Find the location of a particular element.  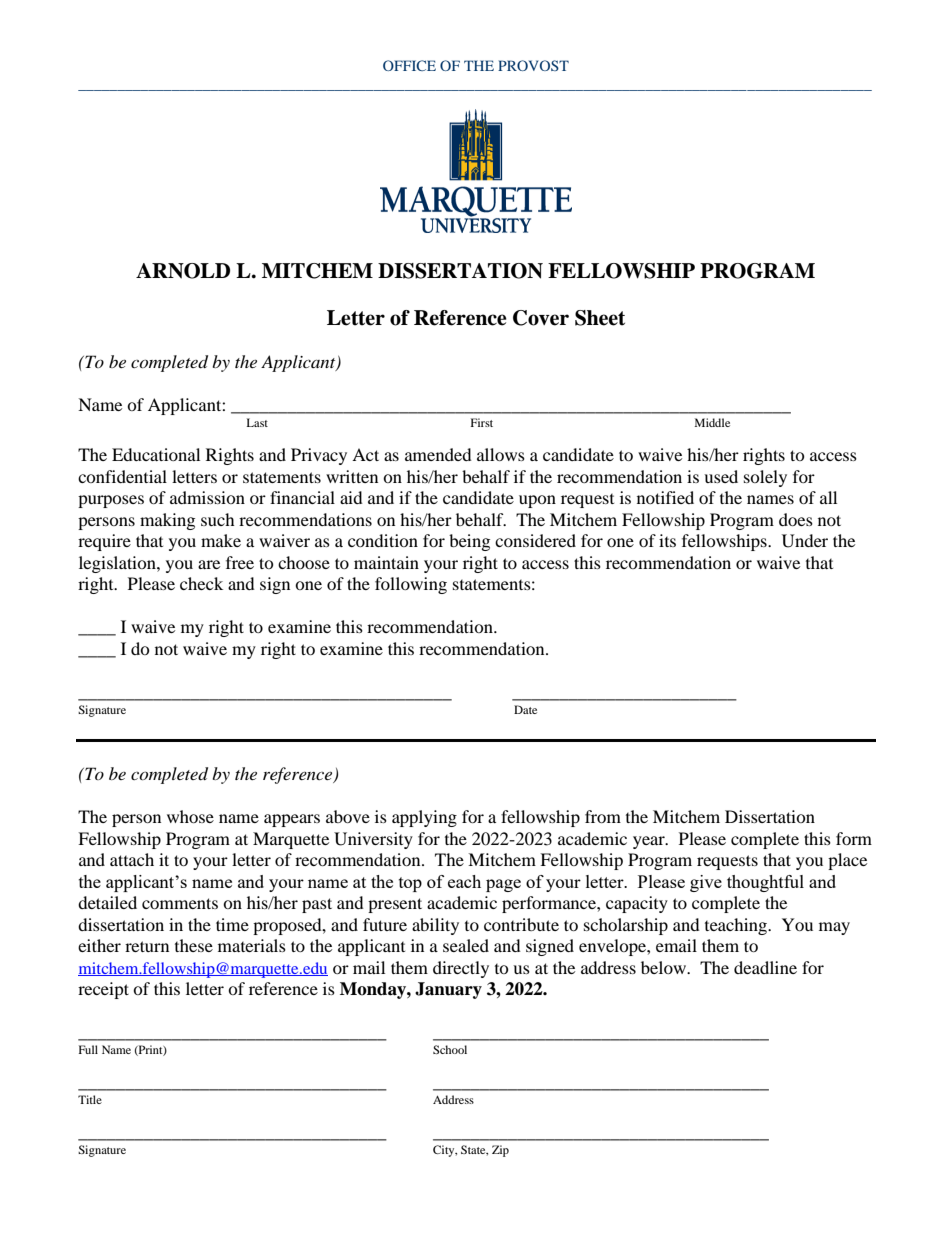

deadline is located at coordinates (765, 967).
